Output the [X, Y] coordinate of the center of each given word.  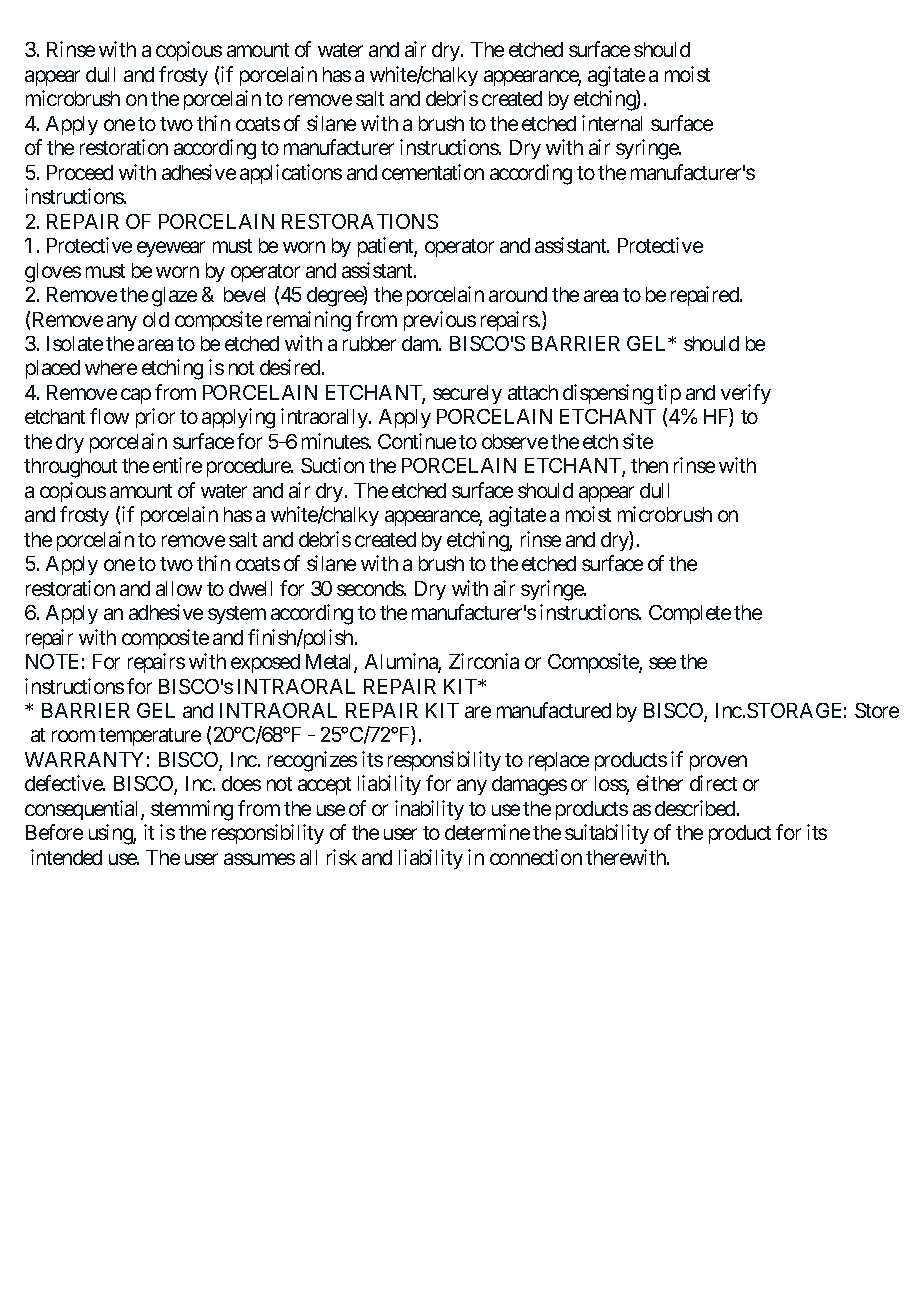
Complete [690, 614]
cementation [433, 172]
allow [179, 588]
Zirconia [484, 661]
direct [713, 783]
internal [612, 123]
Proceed [80, 172]
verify [746, 394]
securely [467, 394]
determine [487, 832]
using [111, 834]
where [111, 367]
